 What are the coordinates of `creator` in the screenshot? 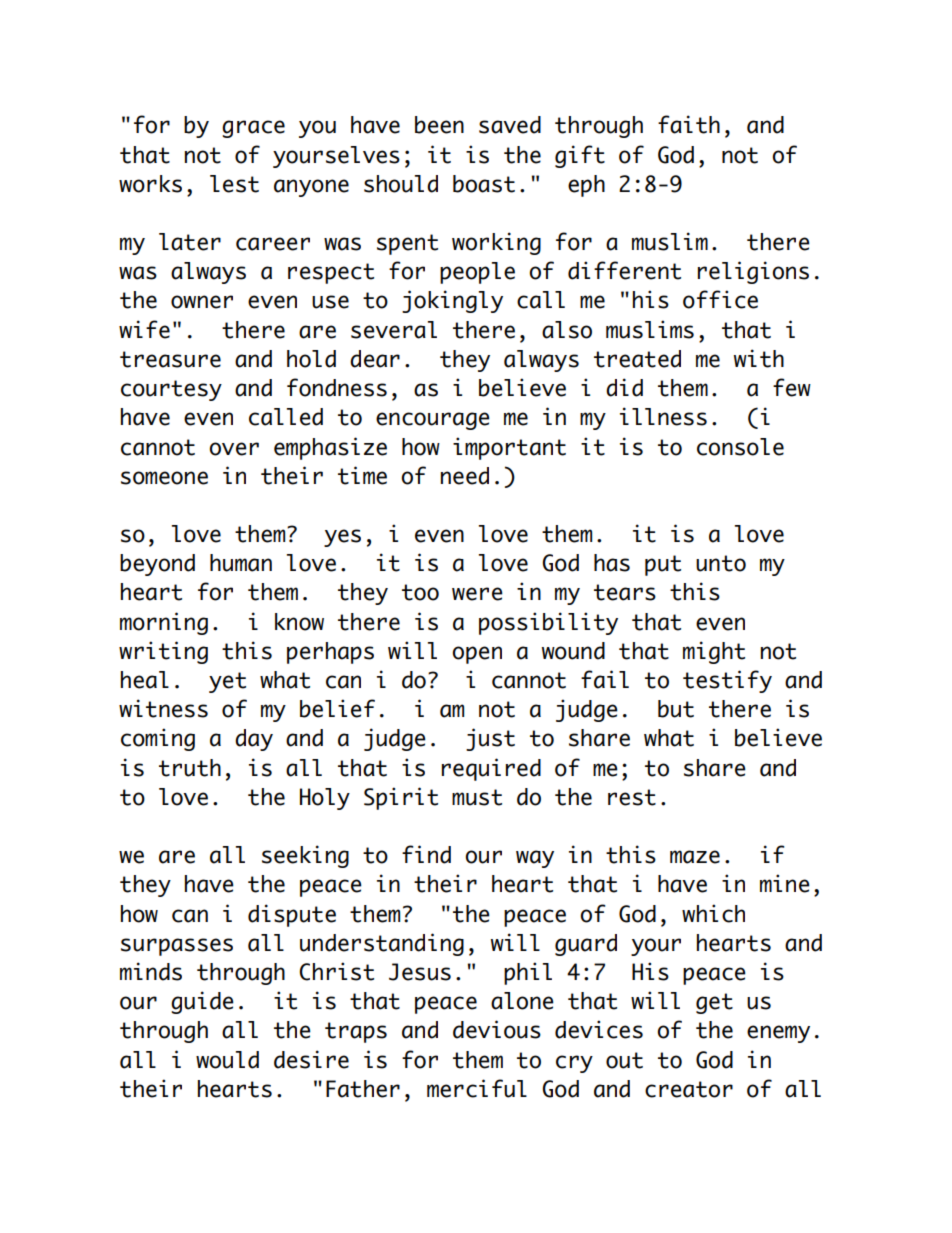 It's located at (689, 1089).
